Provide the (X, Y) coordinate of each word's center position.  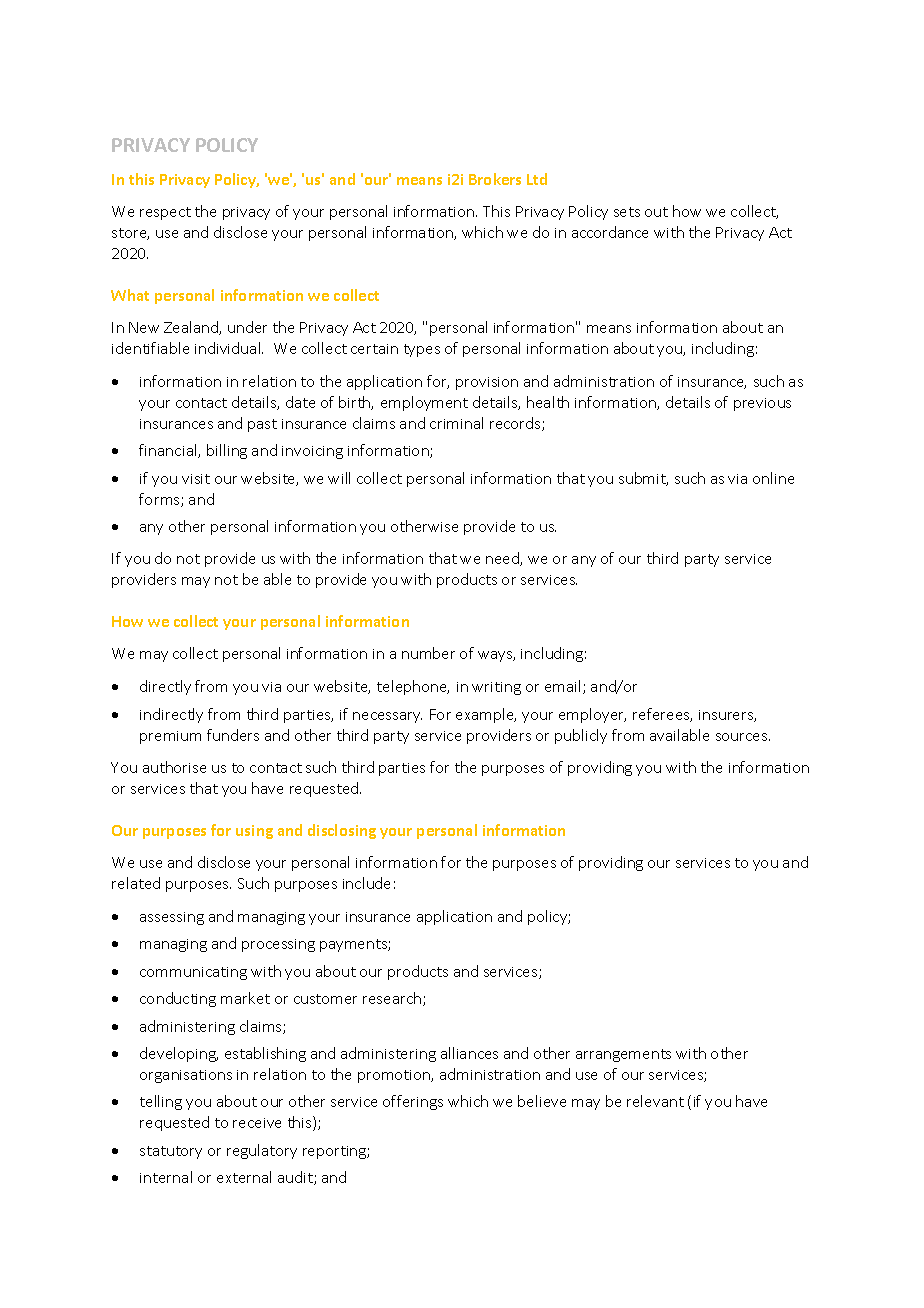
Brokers (495, 179)
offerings (413, 1102)
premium (170, 737)
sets (627, 212)
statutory (171, 1152)
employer (592, 715)
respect (165, 213)
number (428, 653)
